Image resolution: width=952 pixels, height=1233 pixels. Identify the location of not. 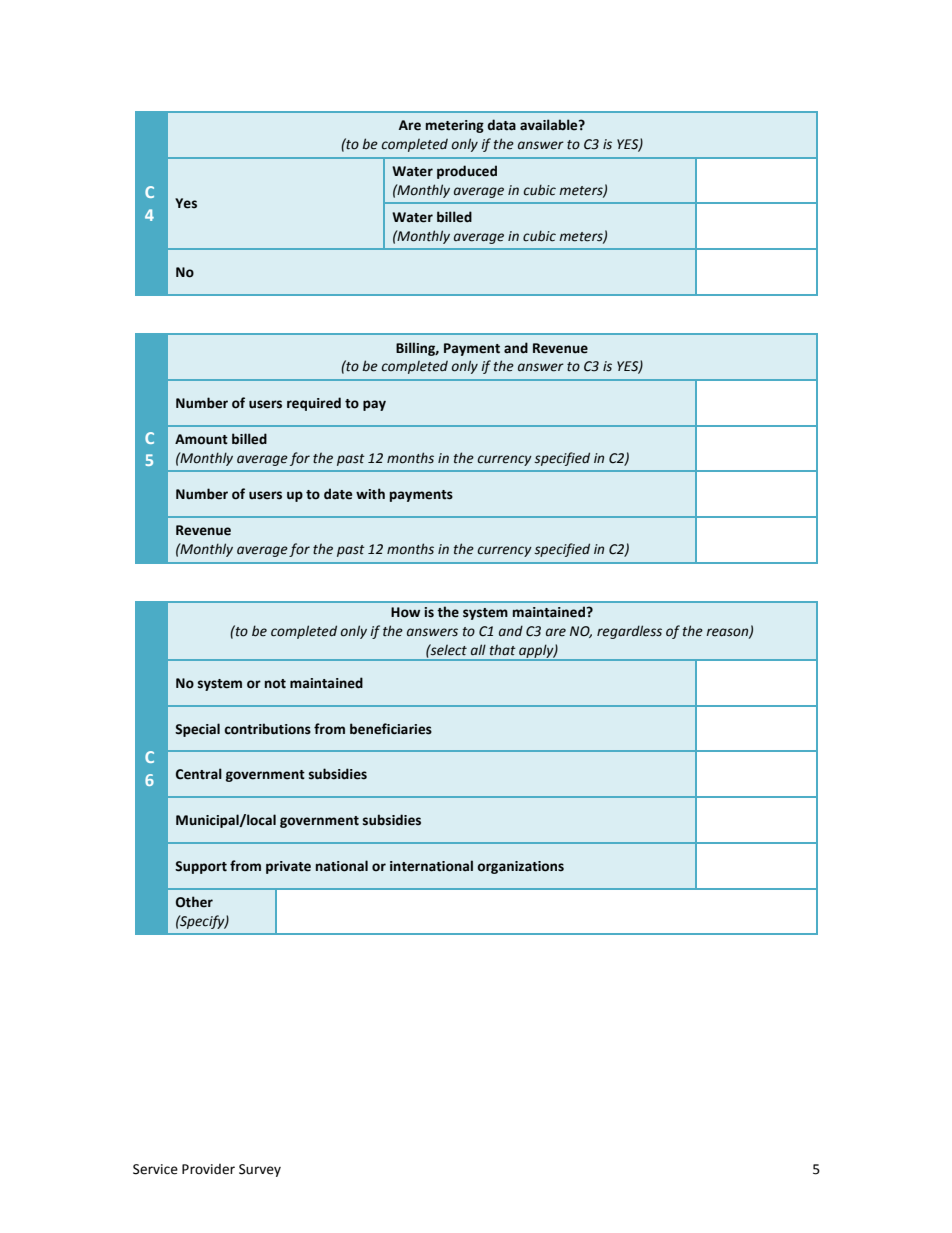
(275, 684).
